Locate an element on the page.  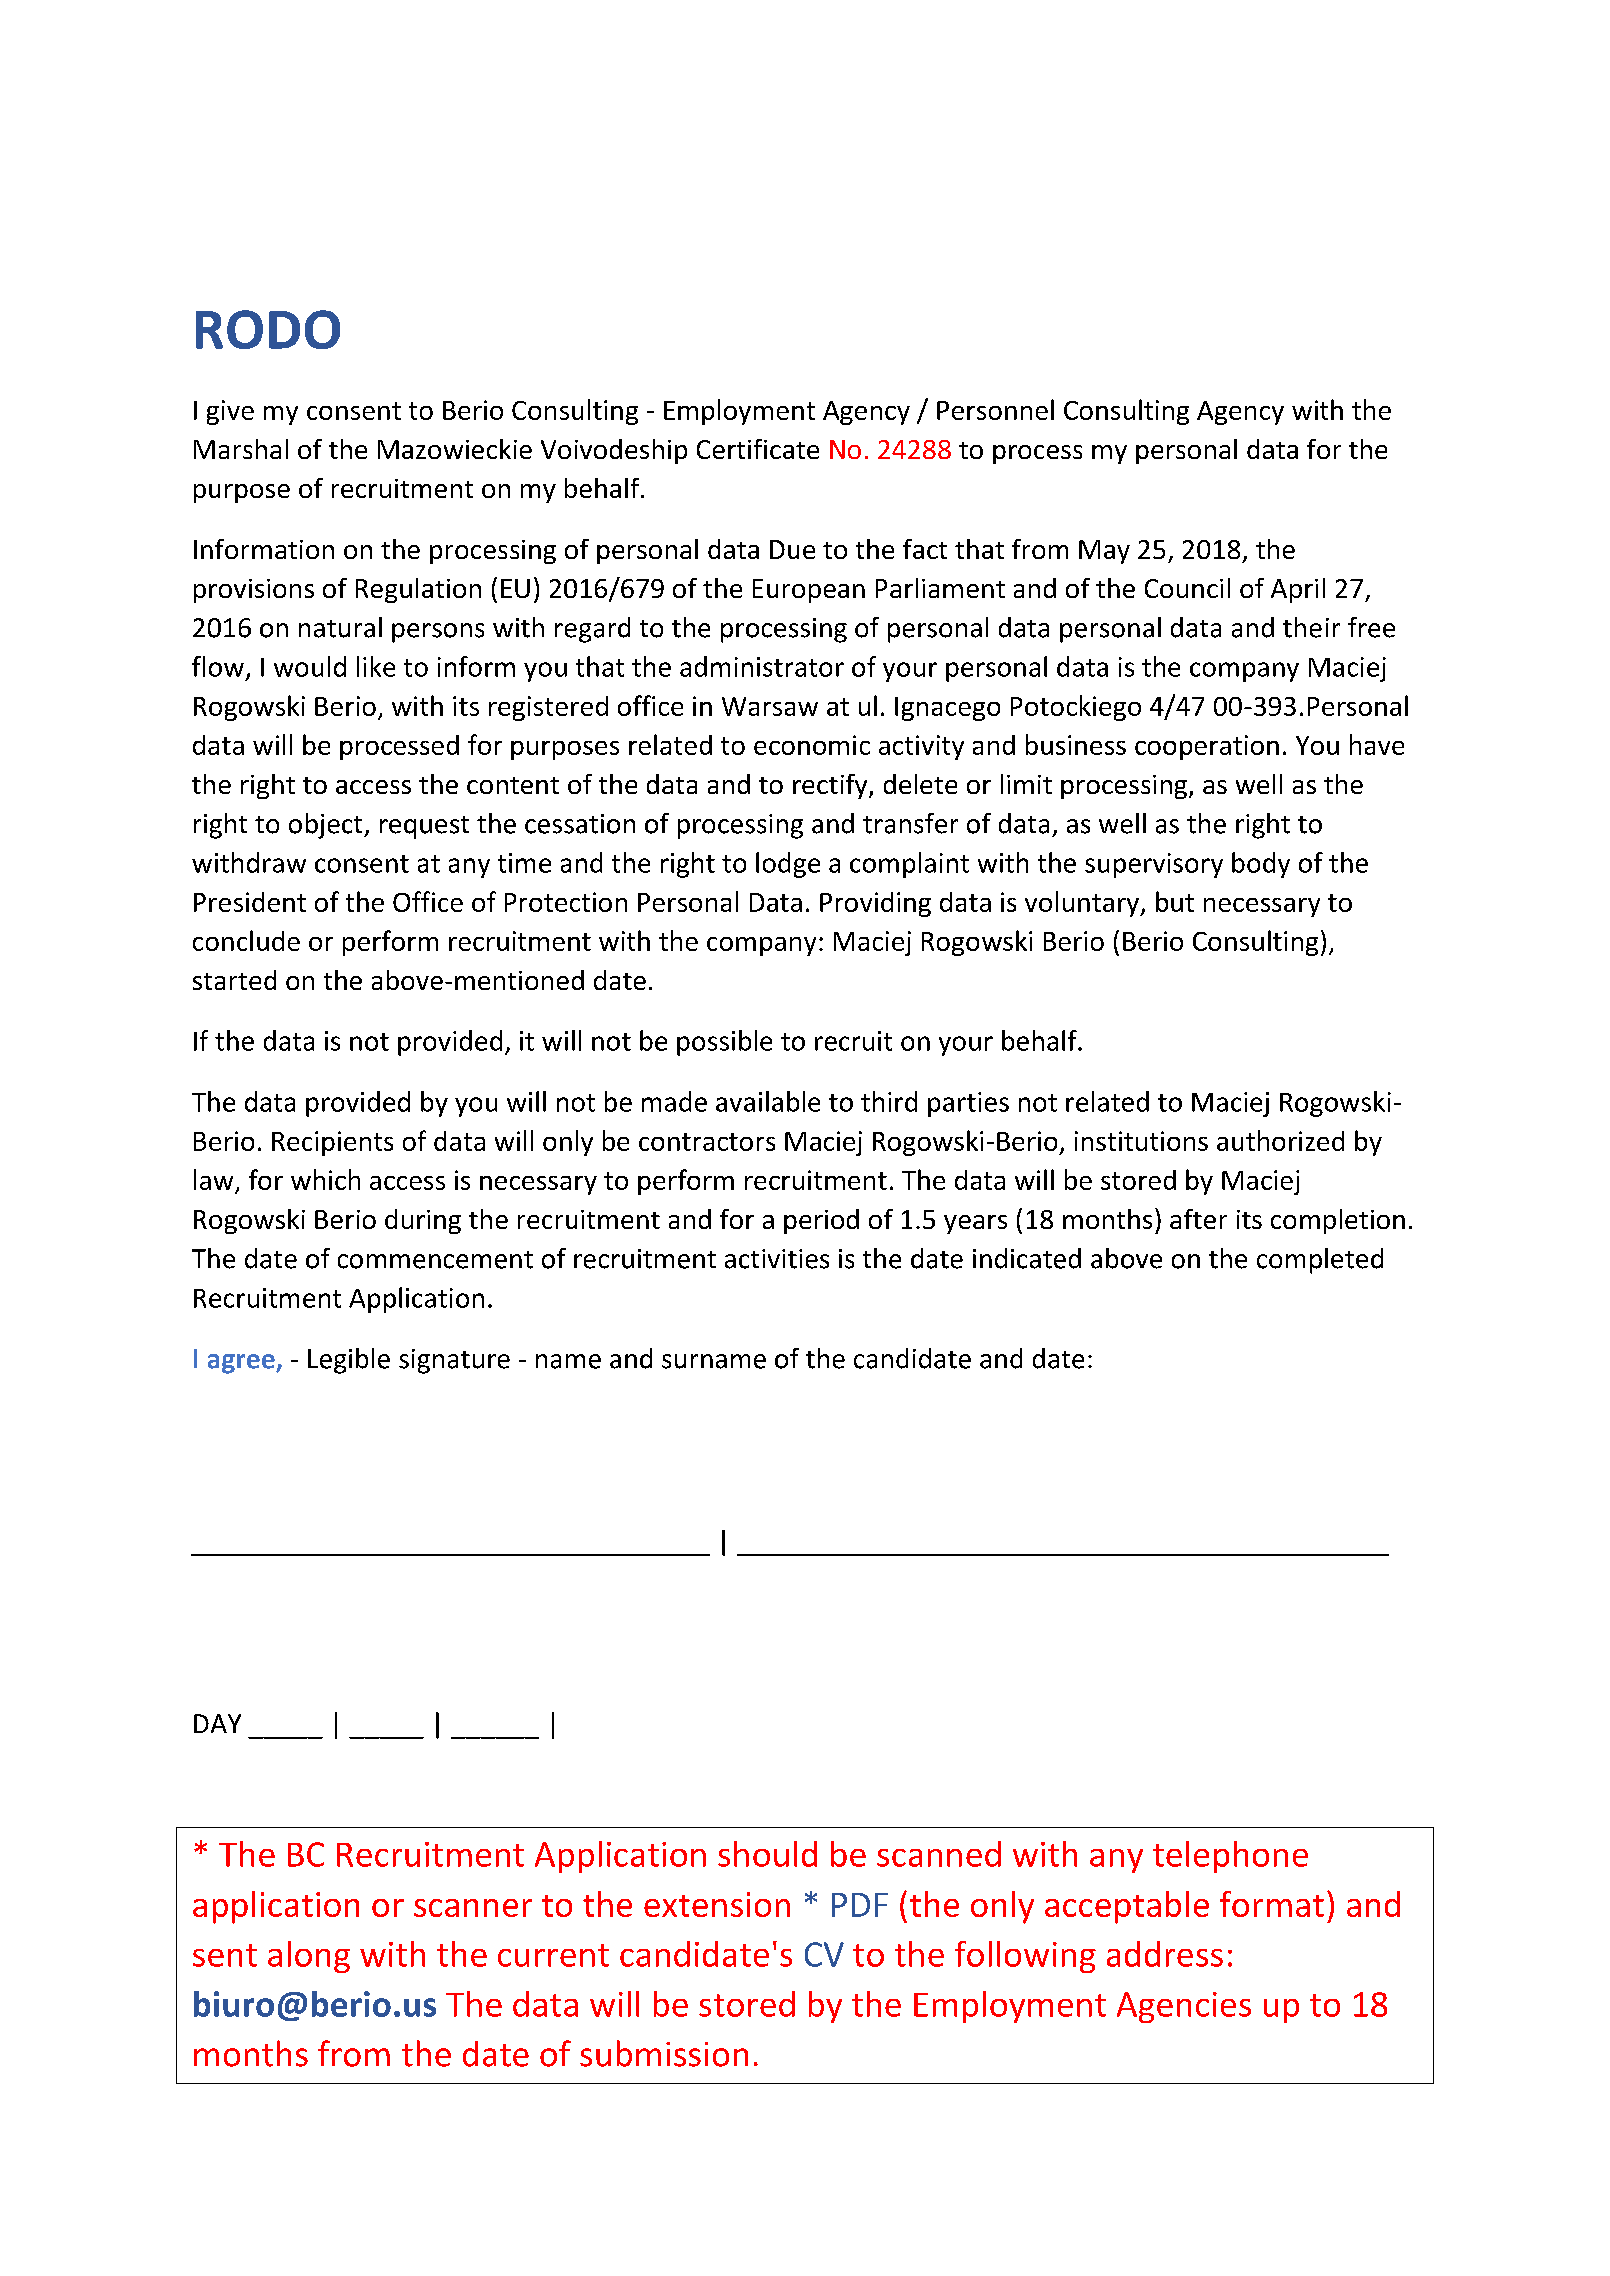
May is located at coordinates (1104, 552).
